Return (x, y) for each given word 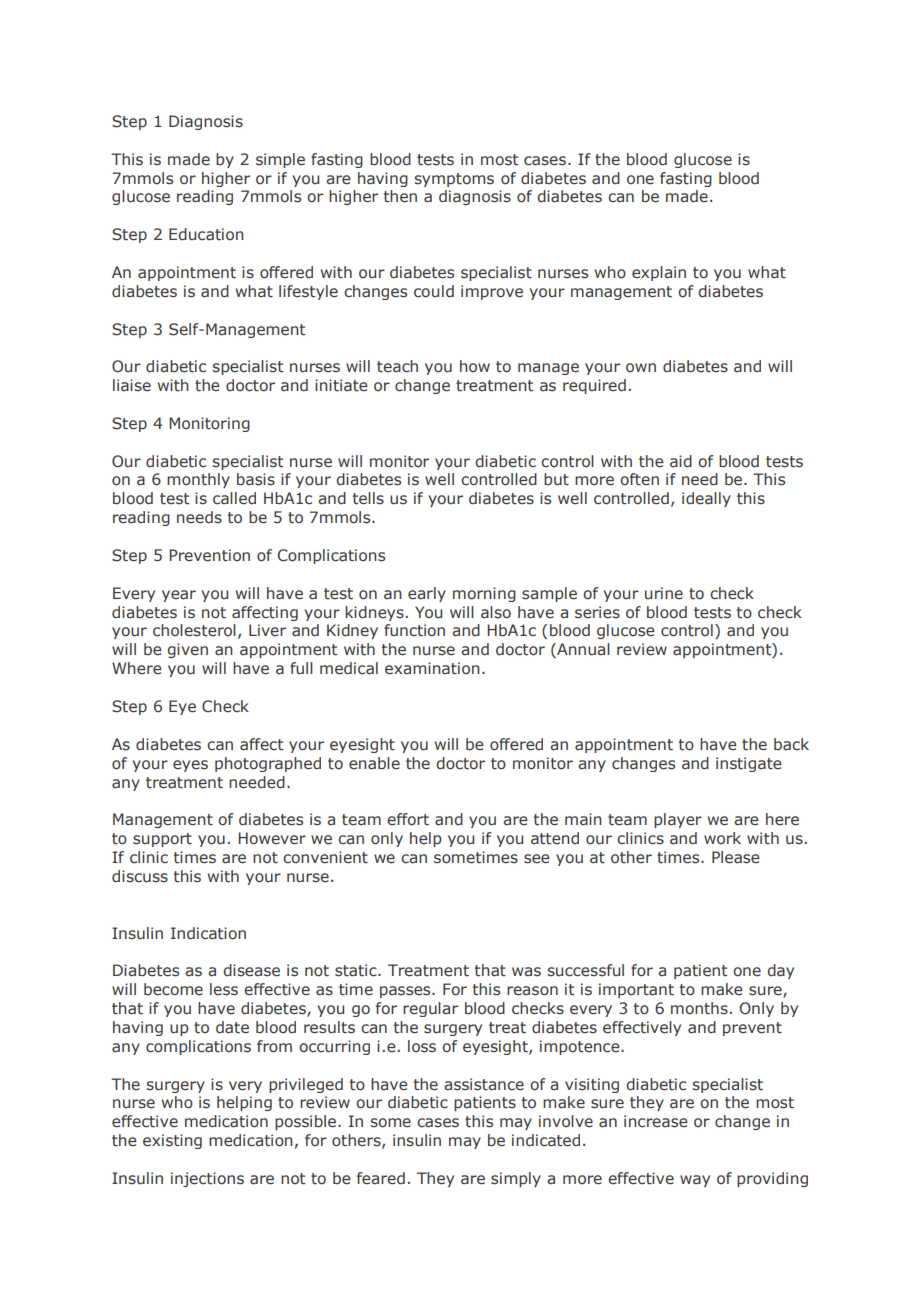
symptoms (454, 180)
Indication (208, 933)
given (187, 650)
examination (432, 668)
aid (681, 461)
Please (736, 857)
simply (516, 1179)
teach (397, 366)
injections (207, 1179)
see (537, 859)
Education (206, 234)
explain (659, 273)
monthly (198, 480)
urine (664, 593)
